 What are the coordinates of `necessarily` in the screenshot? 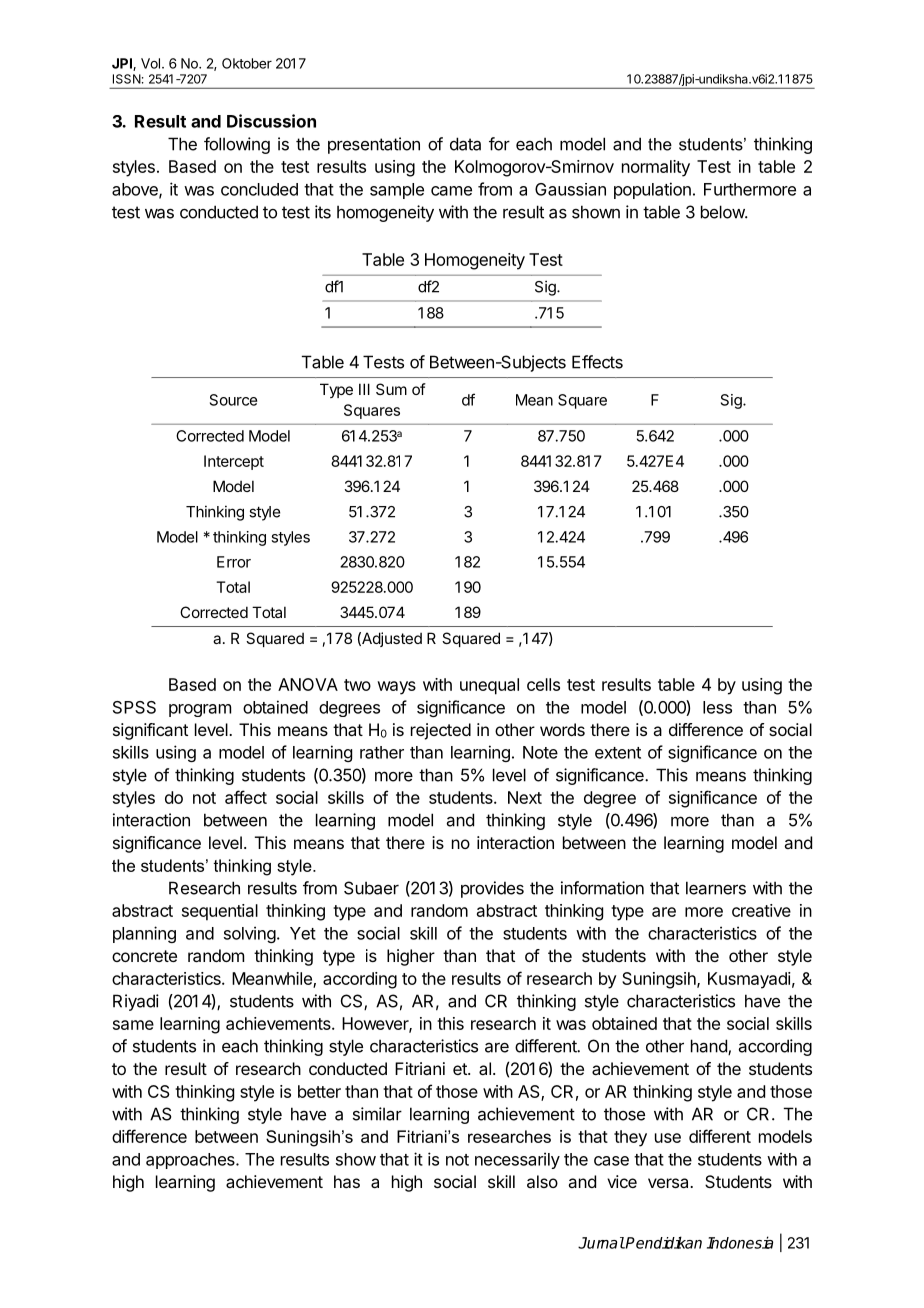 It's located at (517, 1160).
